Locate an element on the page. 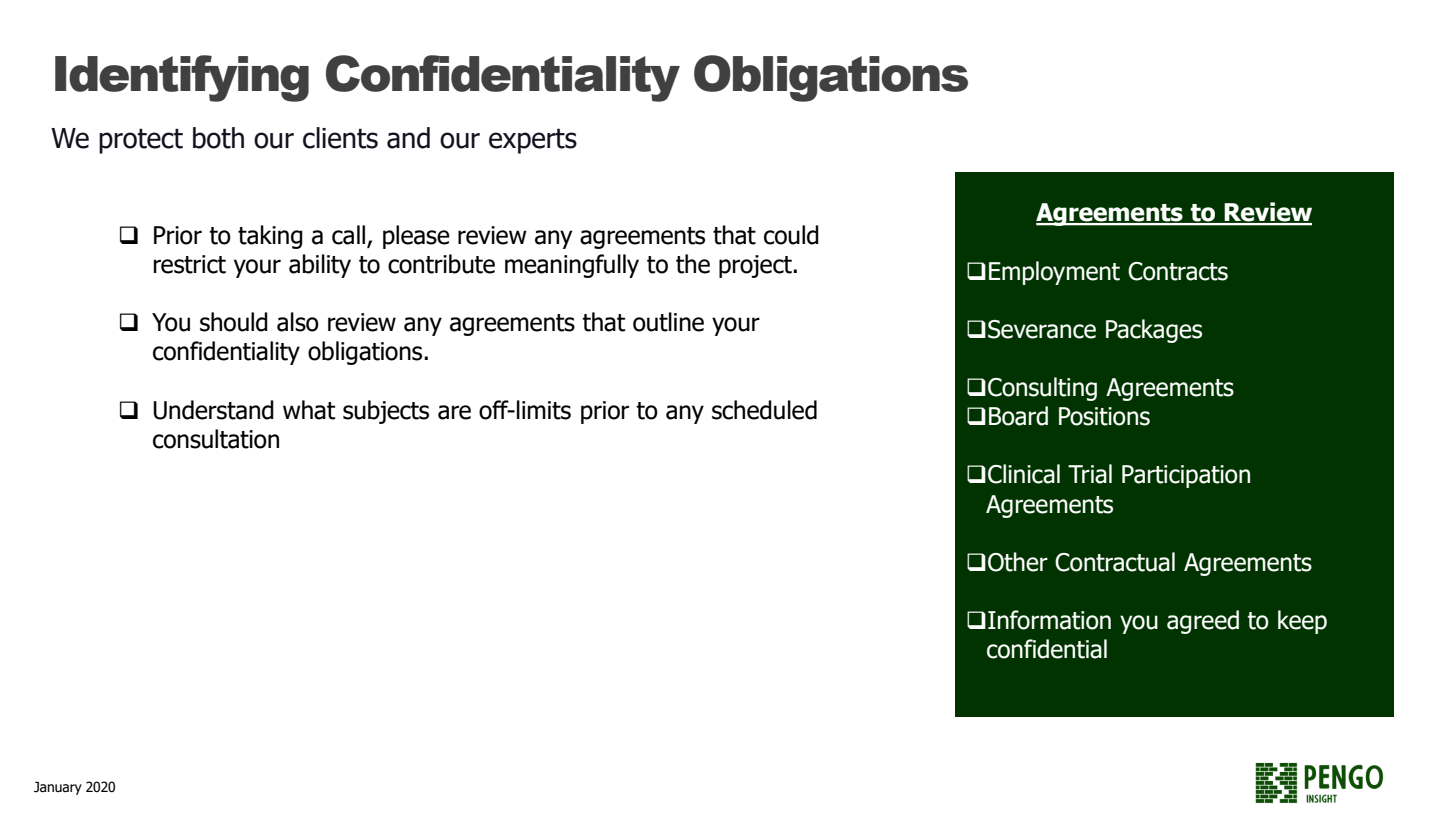  January is located at coordinates (58, 788).
